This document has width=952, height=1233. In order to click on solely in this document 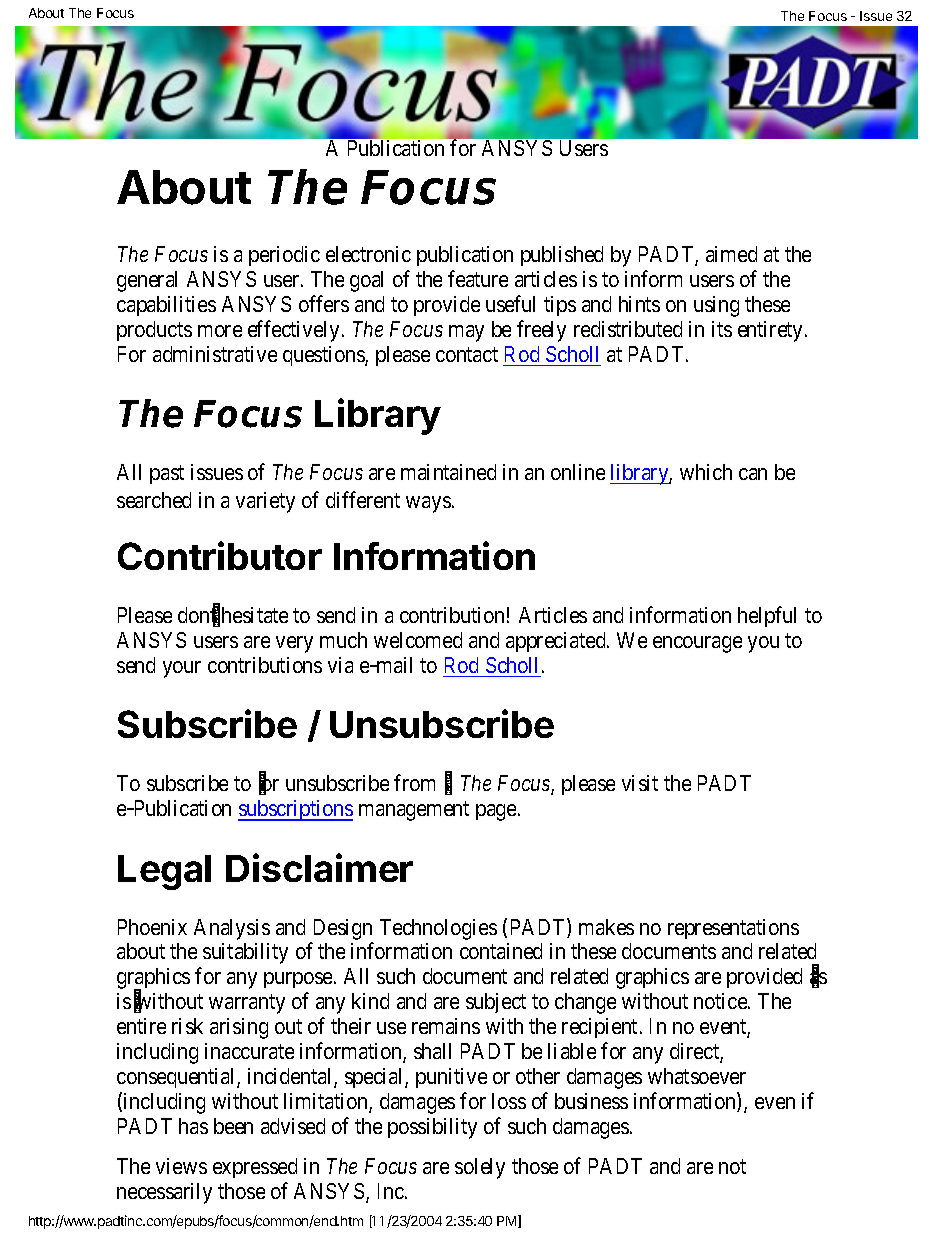, I will do `click(480, 1168)`.
